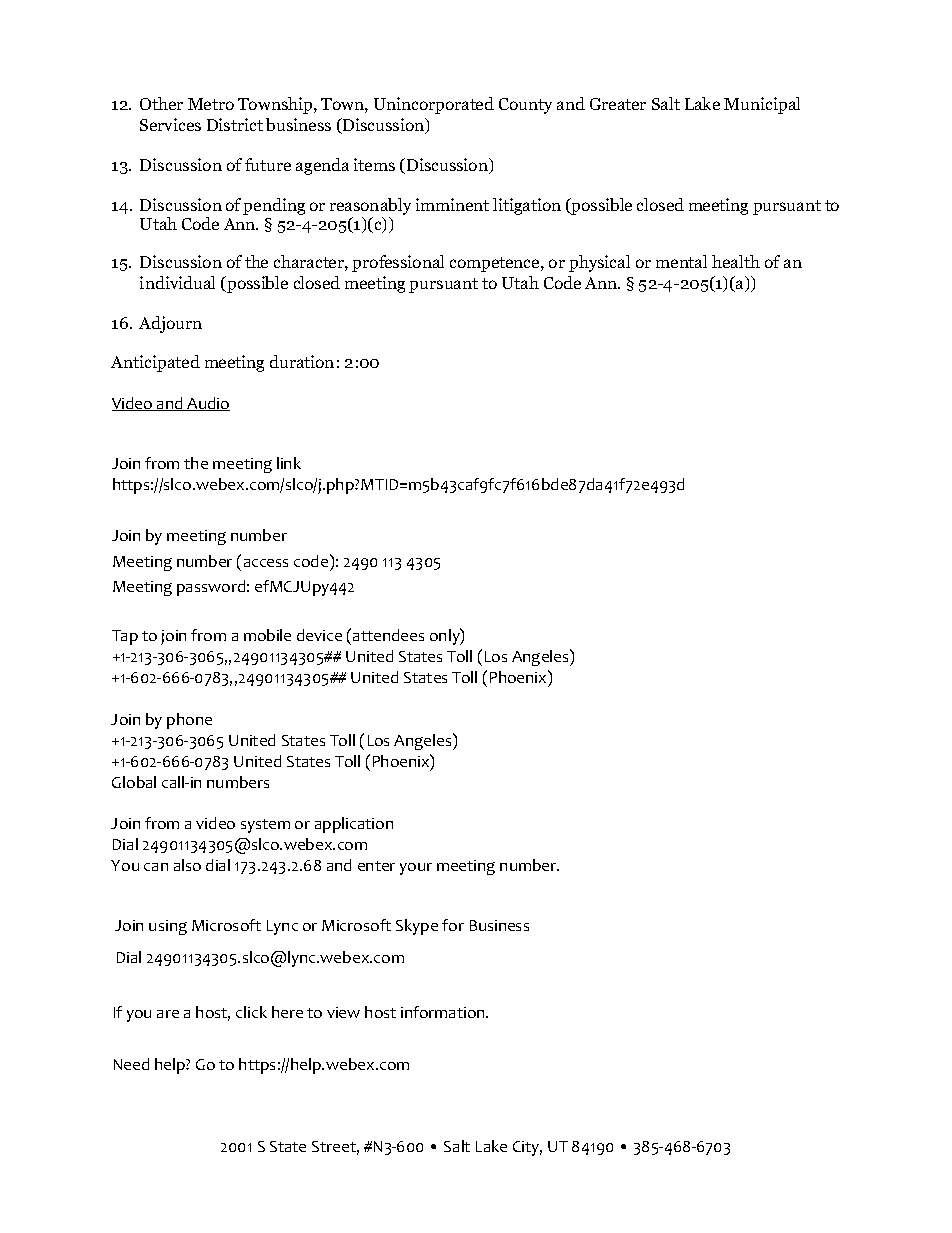 The image size is (952, 1233). Describe the element at coordinates (444, 1012) in the document. I see `information` at that location.
